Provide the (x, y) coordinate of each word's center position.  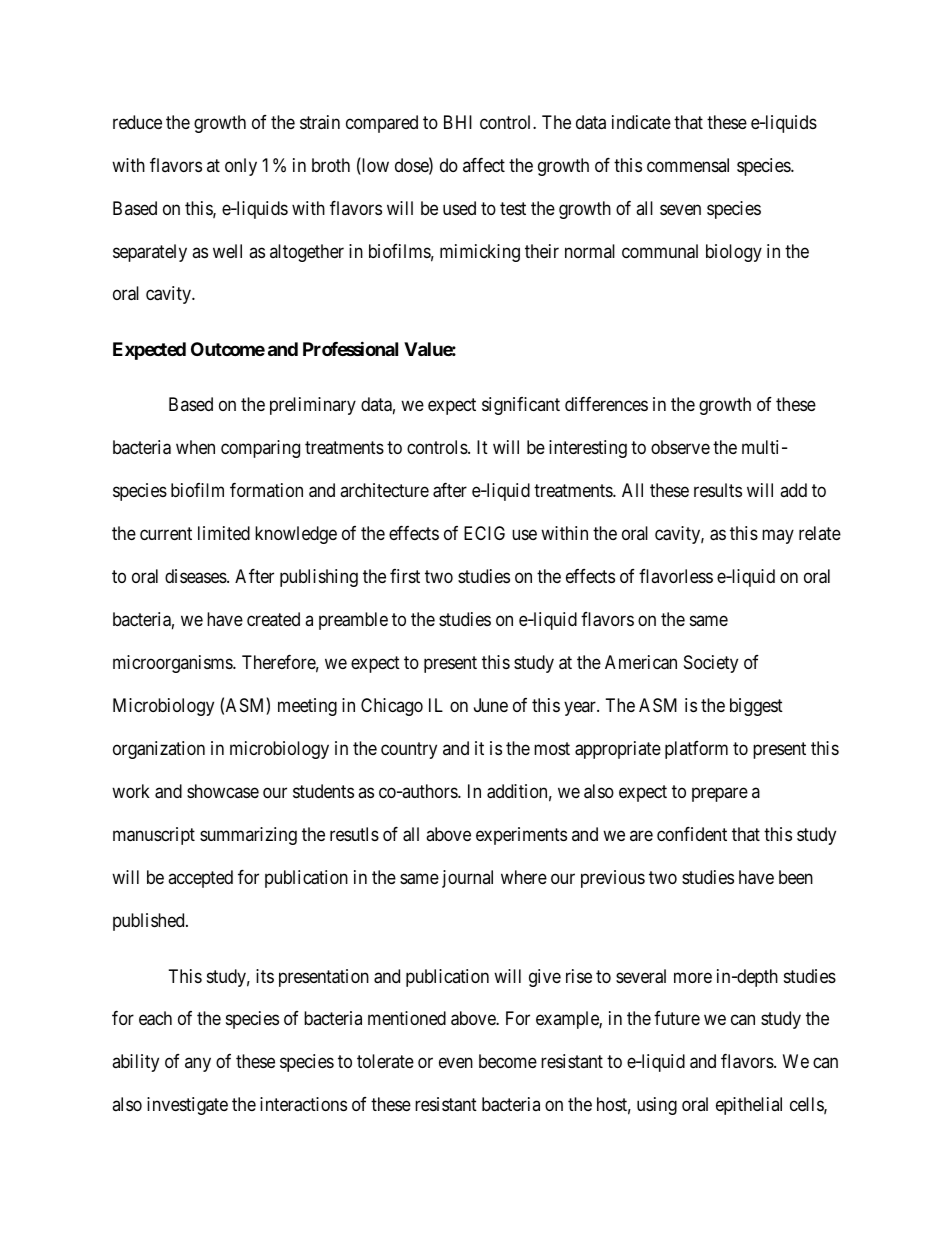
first (405, 576)
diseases (196, 576)
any (198, 1065)
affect (484, 165)
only (241, 167)
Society (711, 664)
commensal (688, 165)
